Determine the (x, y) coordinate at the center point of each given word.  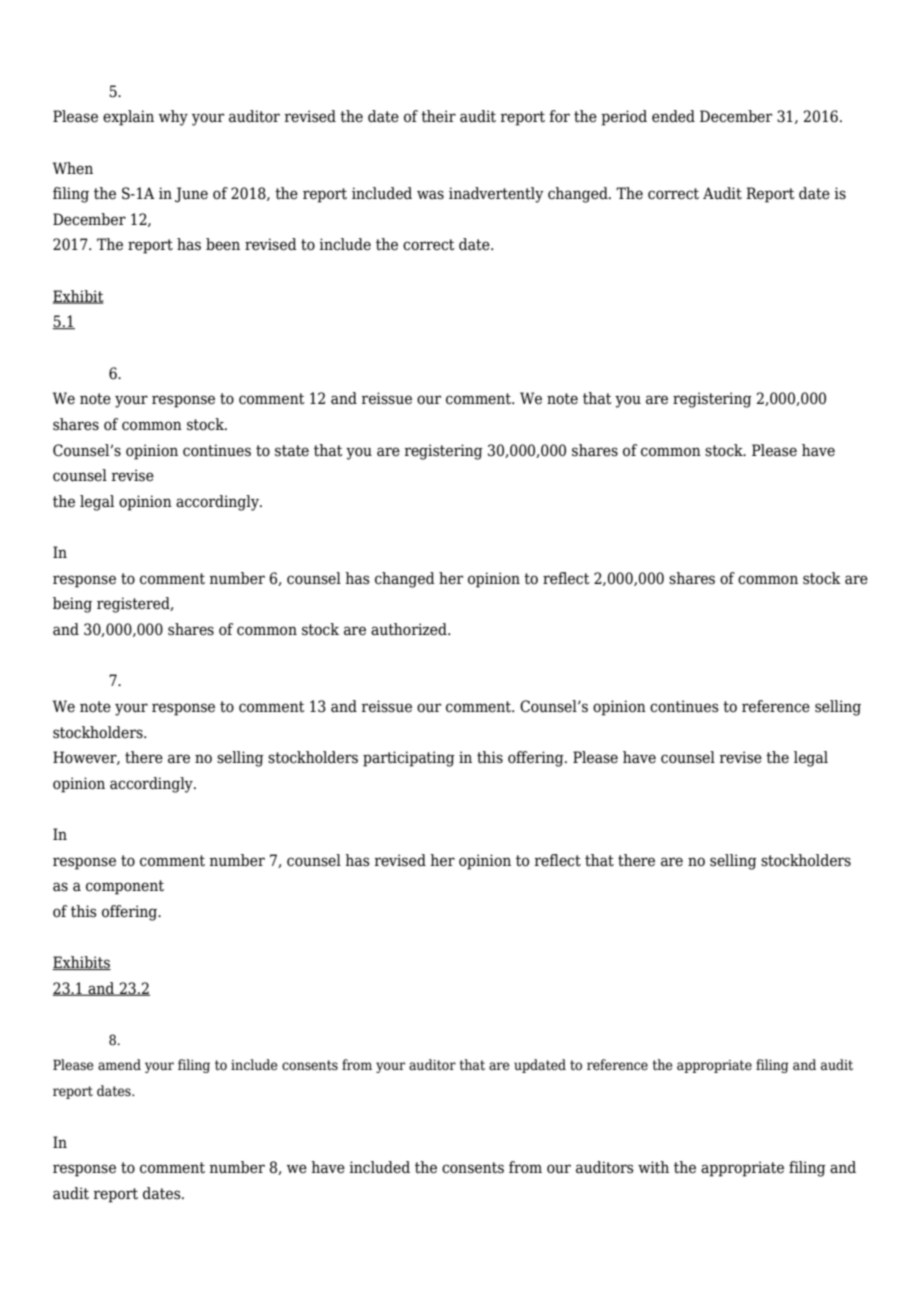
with (653, 1167)
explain (128, 118)
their (438, 116)
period (624, 118)
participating (409, 759)
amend (119, 1064)
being (72, 605)
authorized (410, 629)
